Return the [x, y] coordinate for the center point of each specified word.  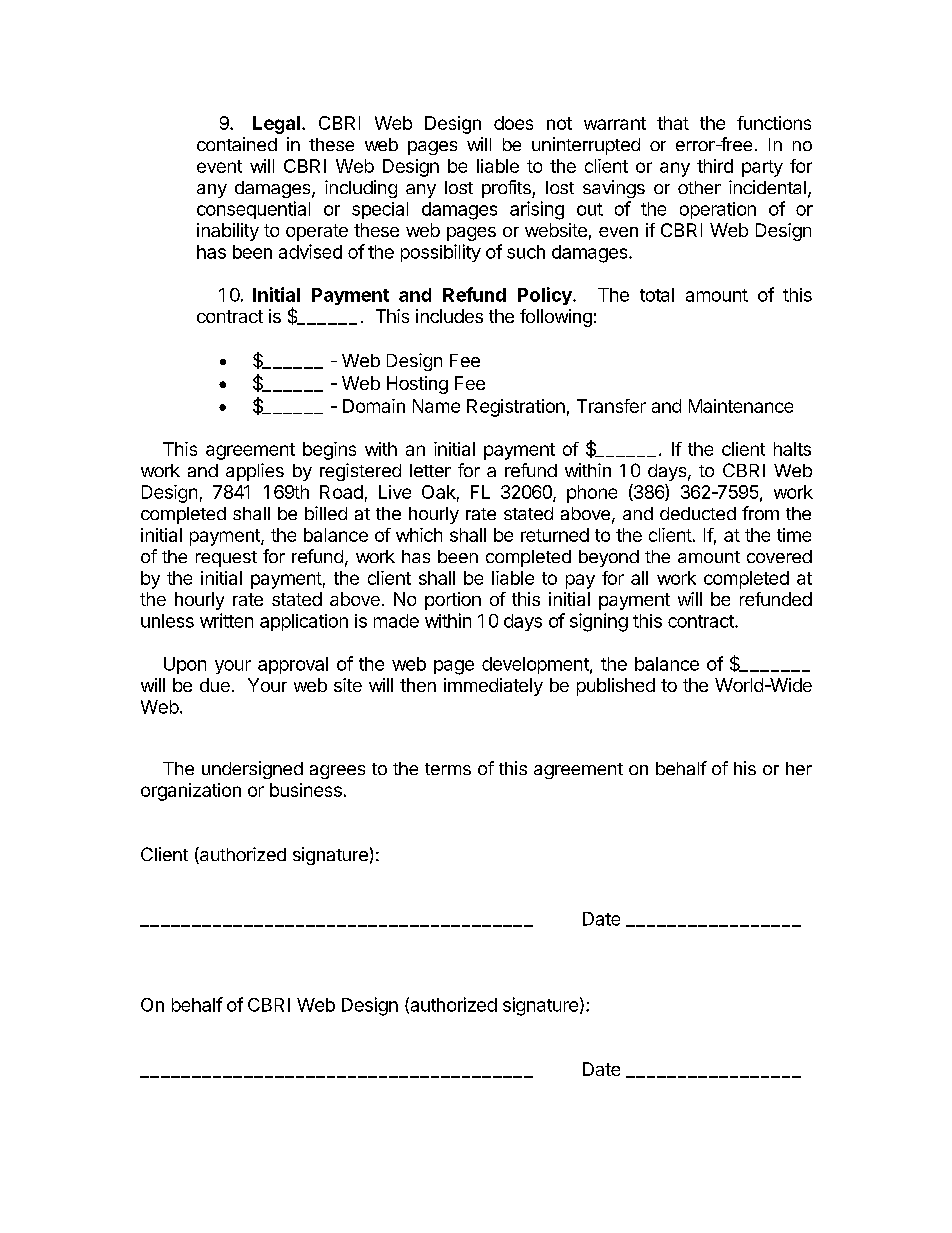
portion [453, 601]
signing [599, 622]
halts [792, 449]
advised [310, 251]
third [715, 166]
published [616, 687]
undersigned [252, 770]
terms [448, 769]
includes [449, 316]
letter [430, 470]
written [226, 620]
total [657, 295]
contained [237, 144]
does [513, 123]
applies [255, 472]
